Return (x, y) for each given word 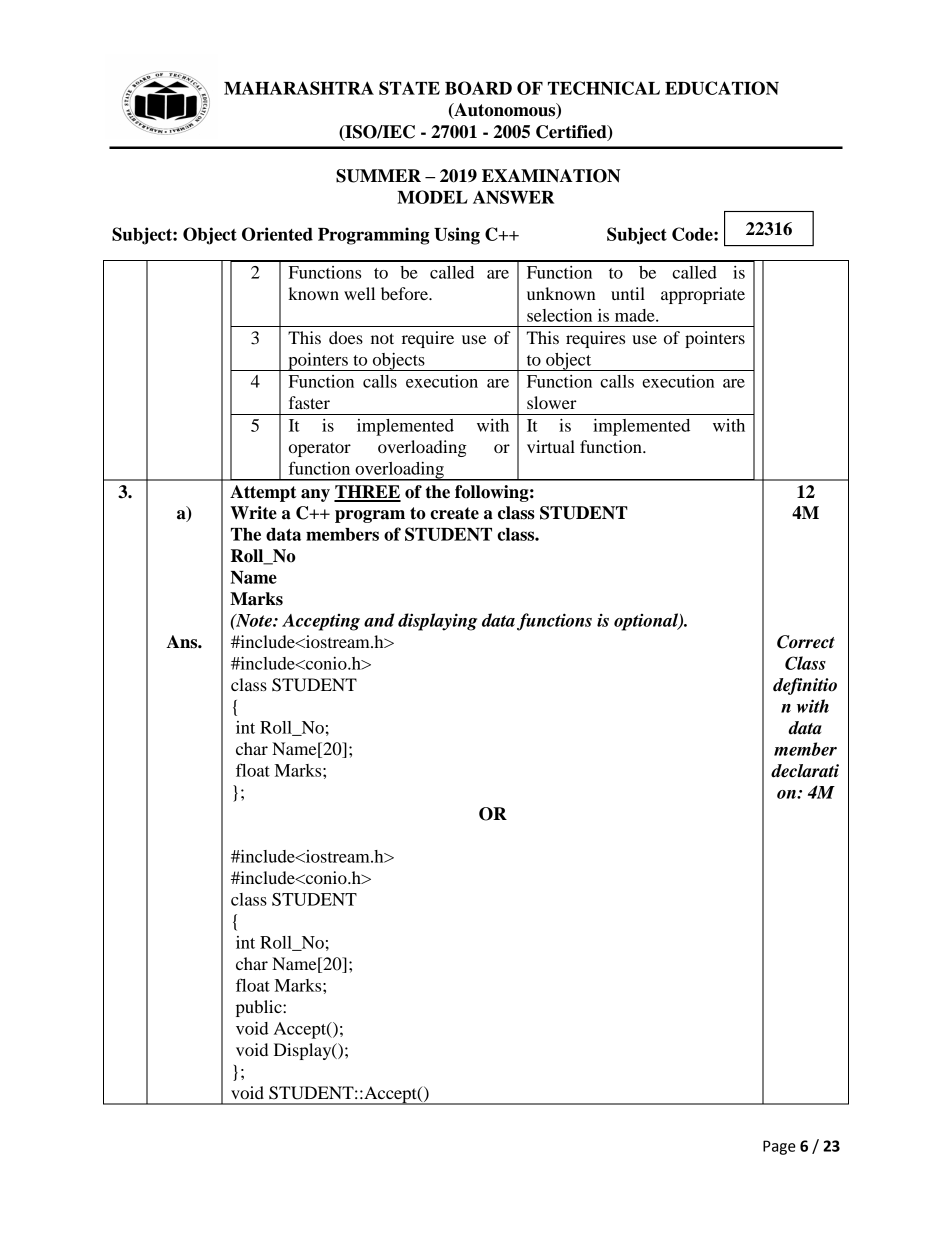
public (260, 1008)
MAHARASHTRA (299, 88)
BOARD (478, 88)
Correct (806, 642)
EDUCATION (722, 88)
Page (779, 1147)
